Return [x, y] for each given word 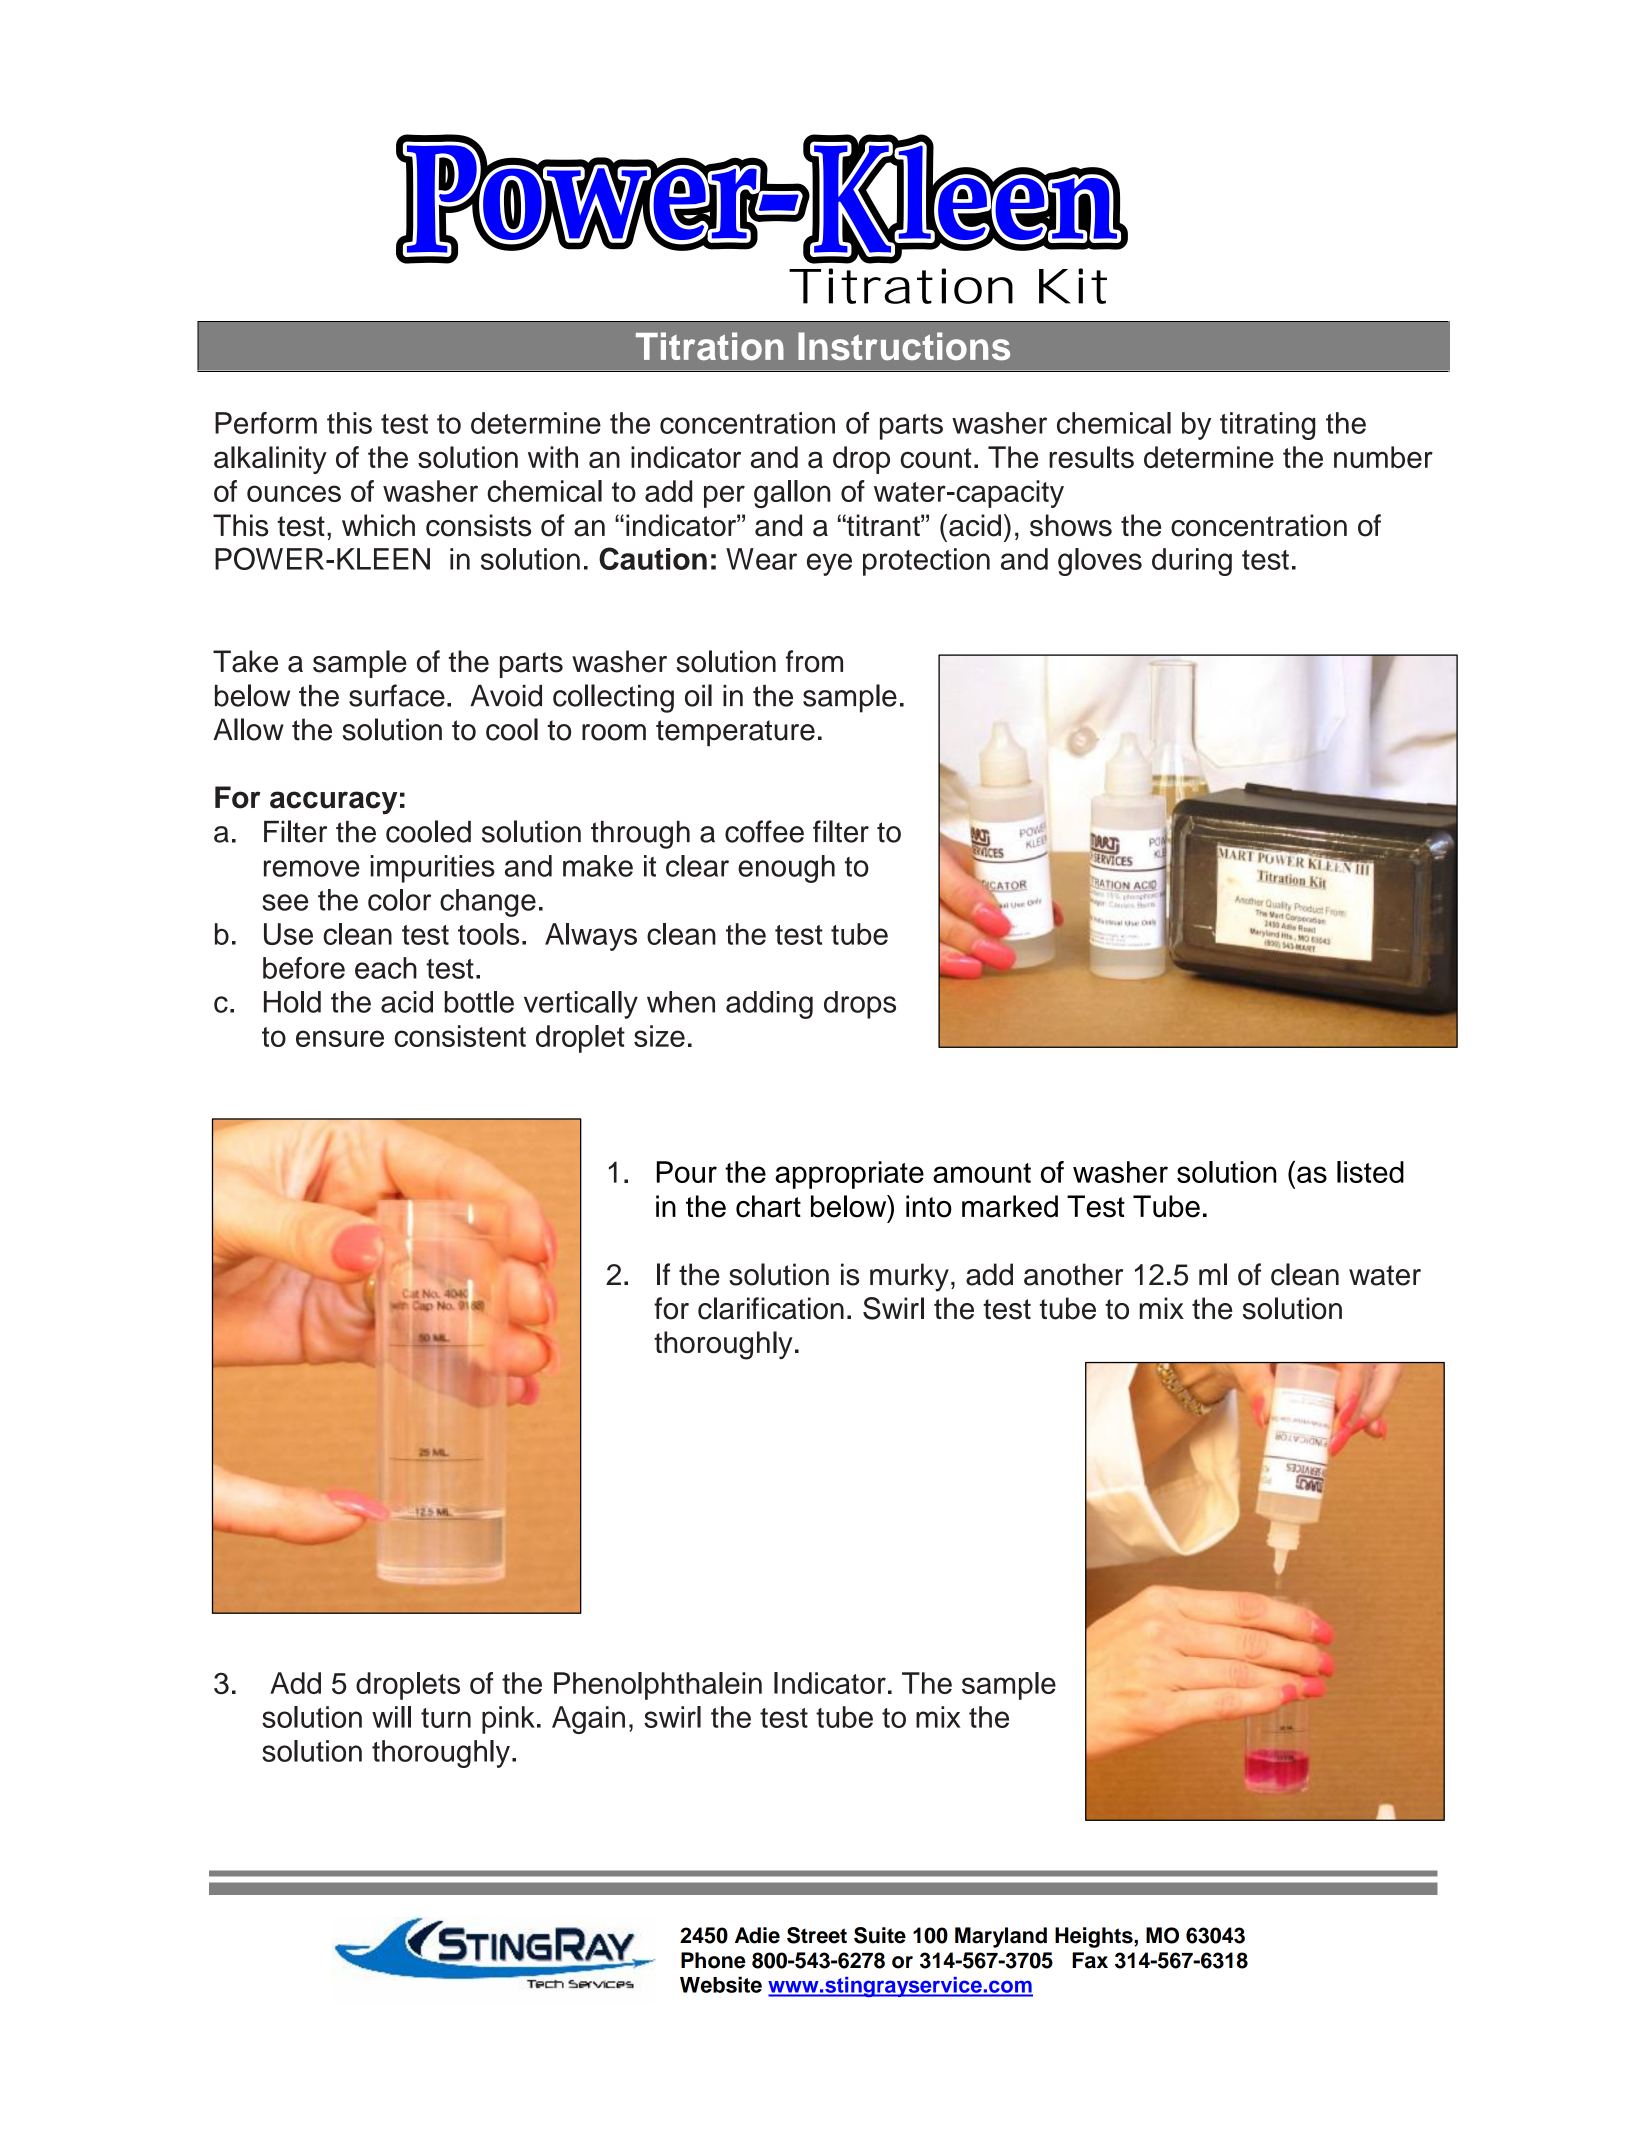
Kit [1073, 286]
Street [817, 1935]
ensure [340, 1038]
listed [1370, 1172]
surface [397, 695]
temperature [735, 733]
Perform [266, 423]
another [1073, 1274]
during [1192, 562]
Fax [1090, 1960]
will [391, 1717]
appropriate [849, 1175]
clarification [771, 1308]
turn [446, 1718]
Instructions [904, 346]
